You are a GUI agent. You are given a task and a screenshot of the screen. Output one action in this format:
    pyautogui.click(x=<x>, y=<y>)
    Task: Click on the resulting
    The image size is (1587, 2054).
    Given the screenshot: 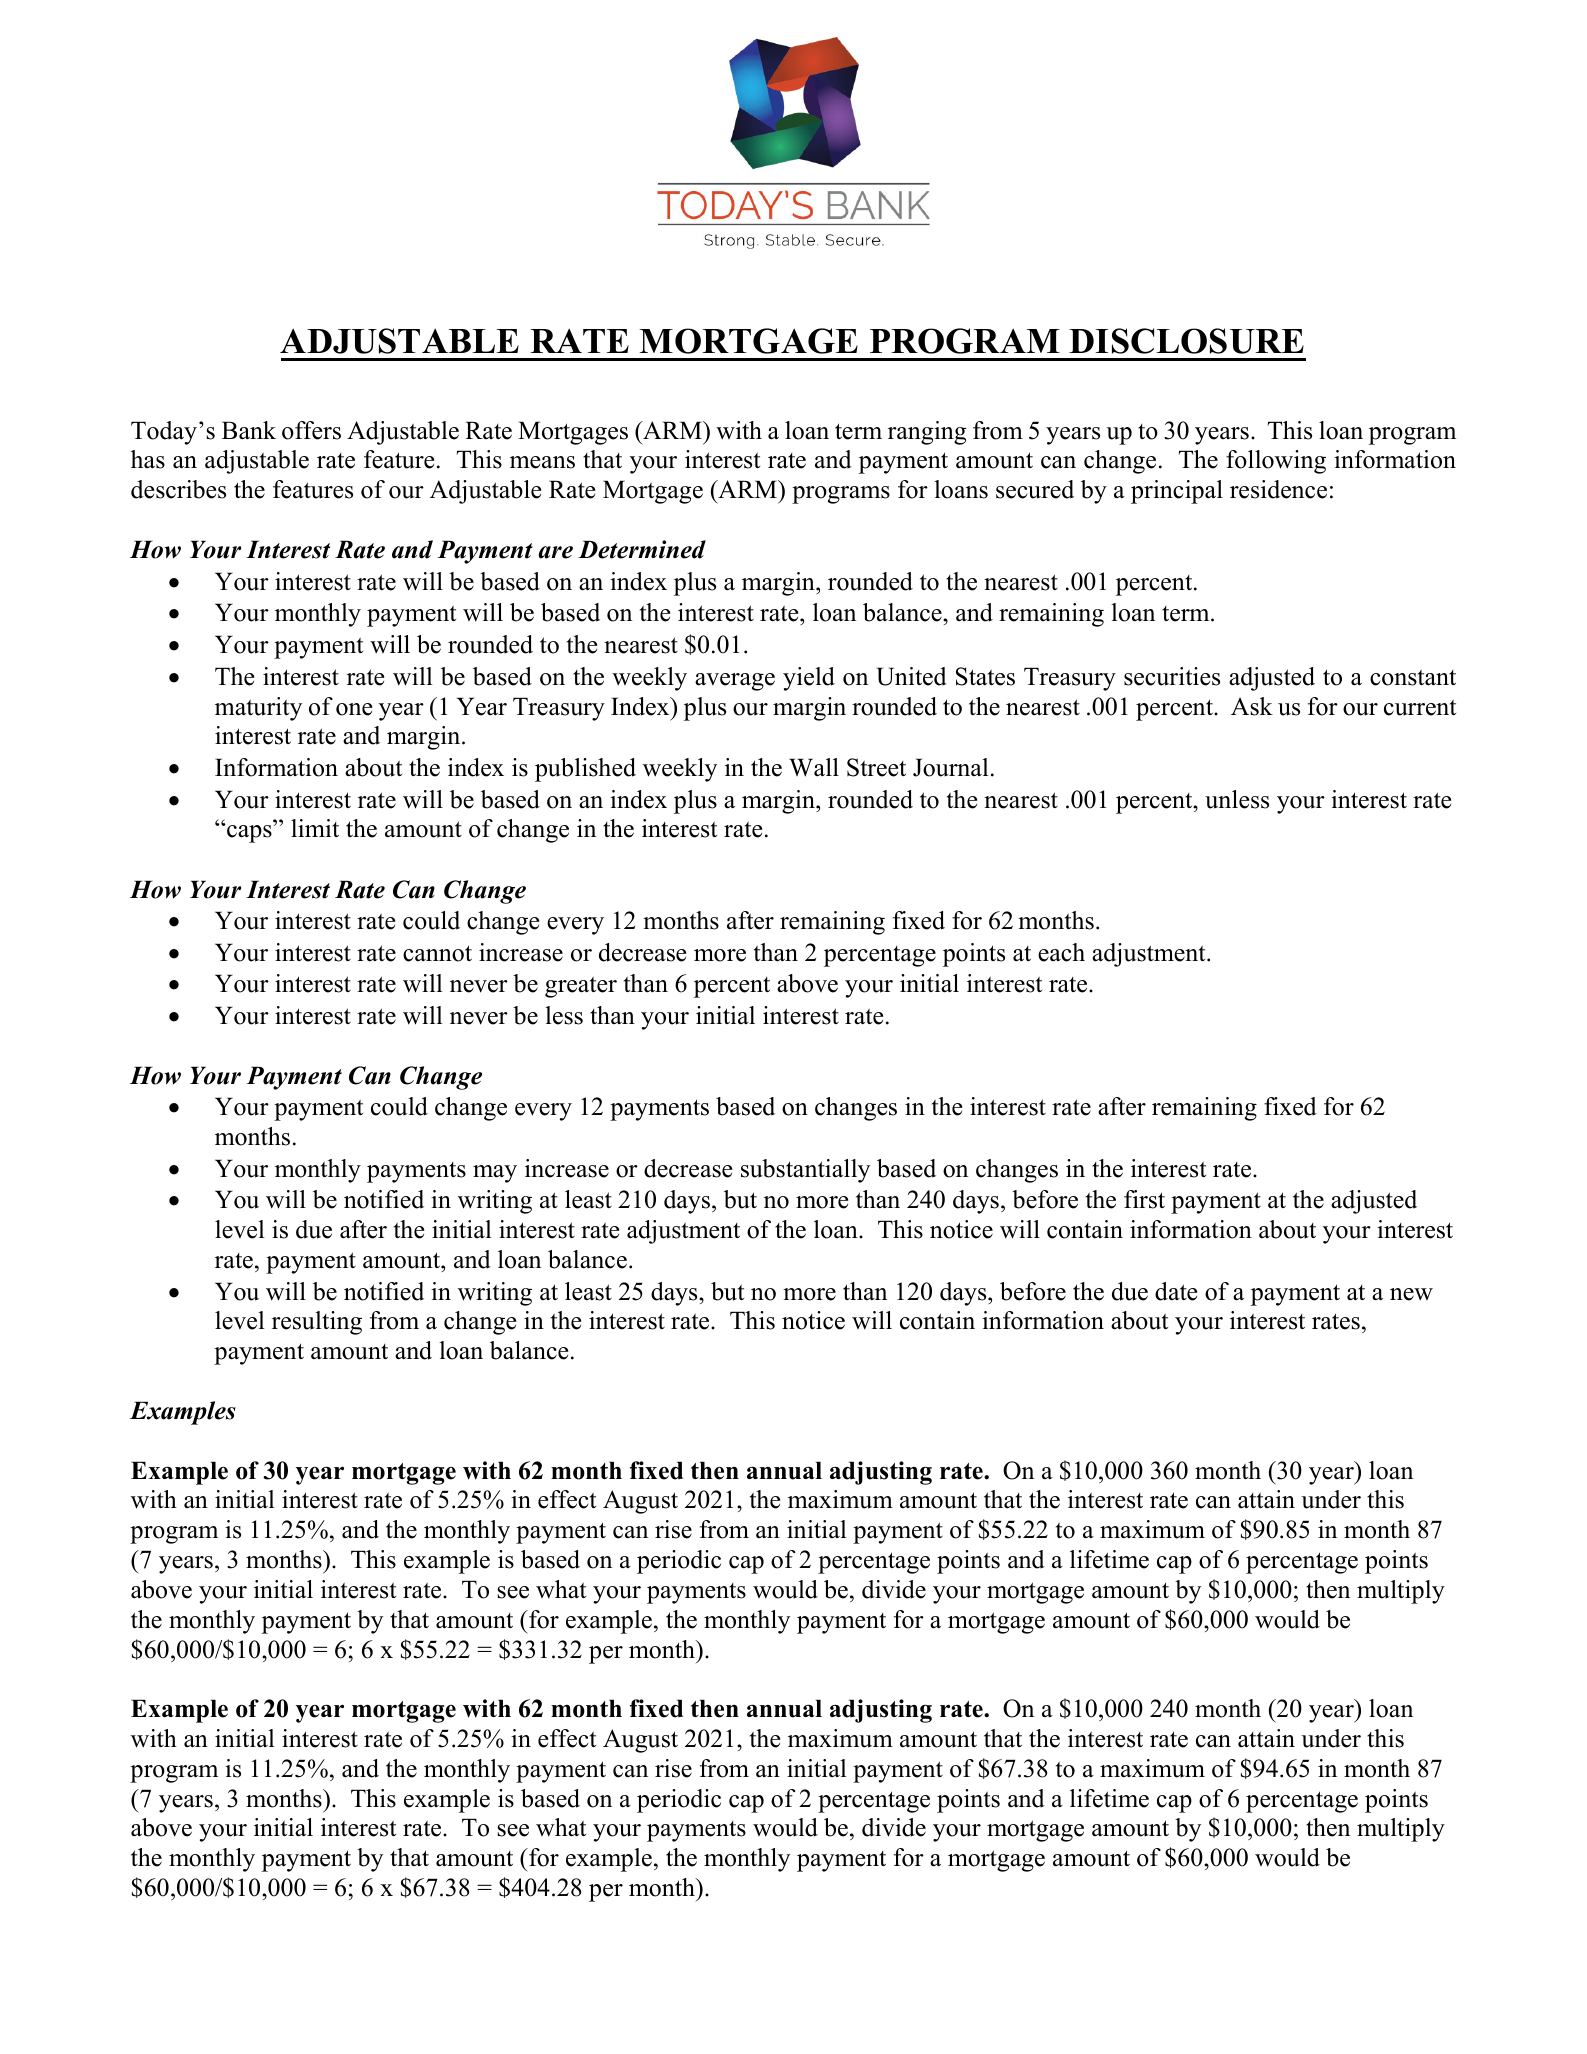 What is the action you would take?
    pyautogui.click(x=317, y=1323)
